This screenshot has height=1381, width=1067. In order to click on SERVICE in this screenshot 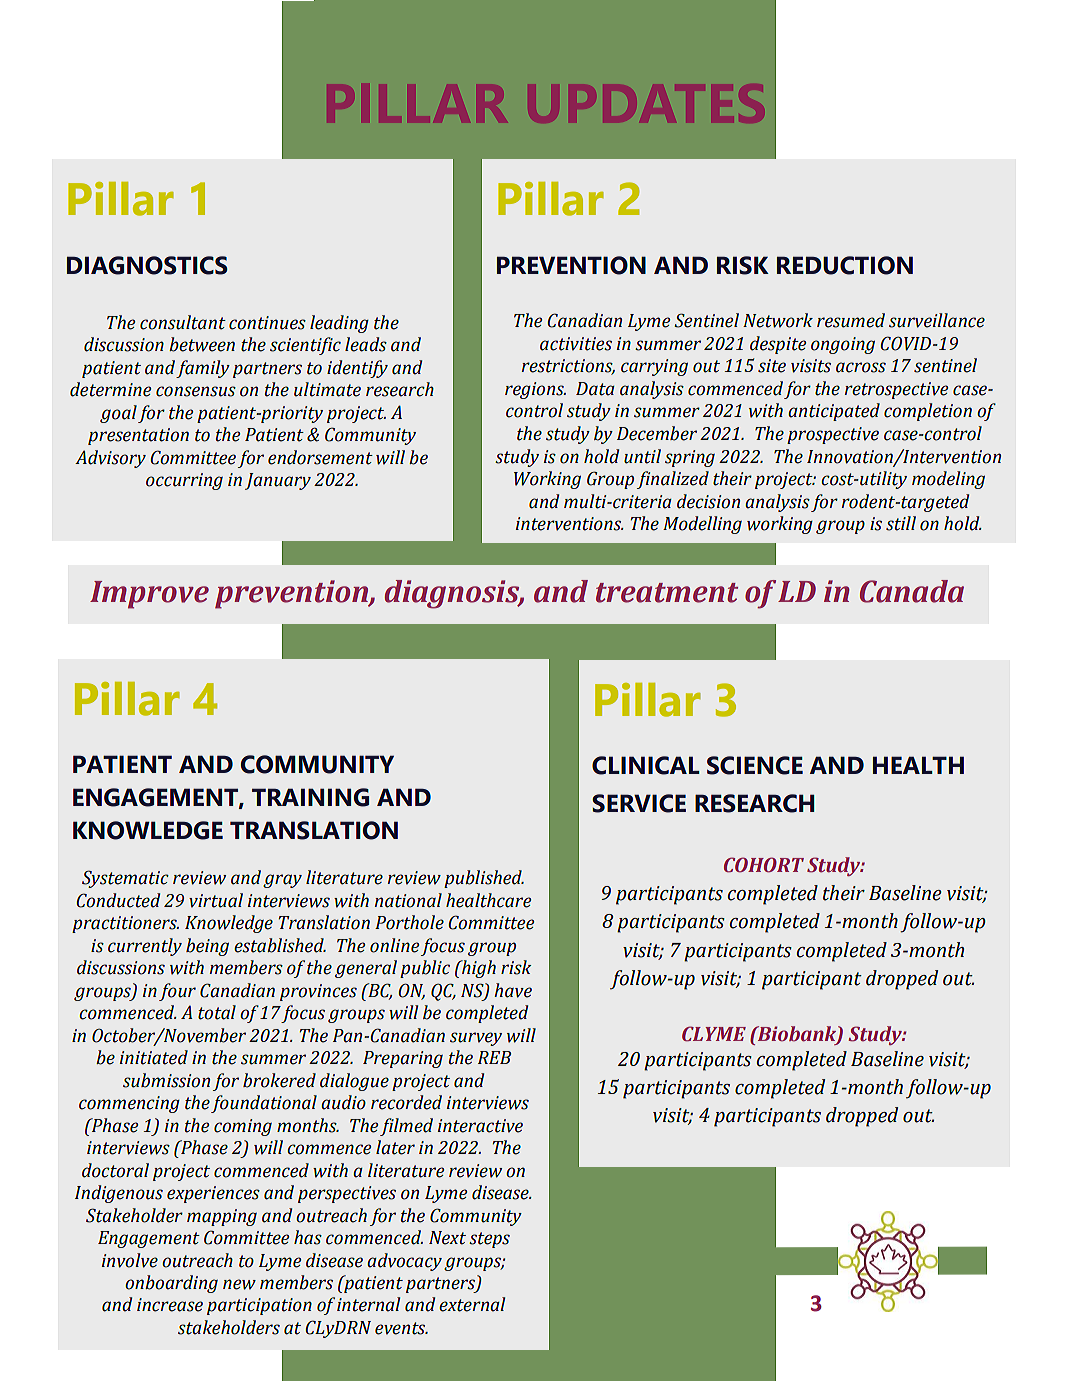, I will do `click(639, 803)`.
